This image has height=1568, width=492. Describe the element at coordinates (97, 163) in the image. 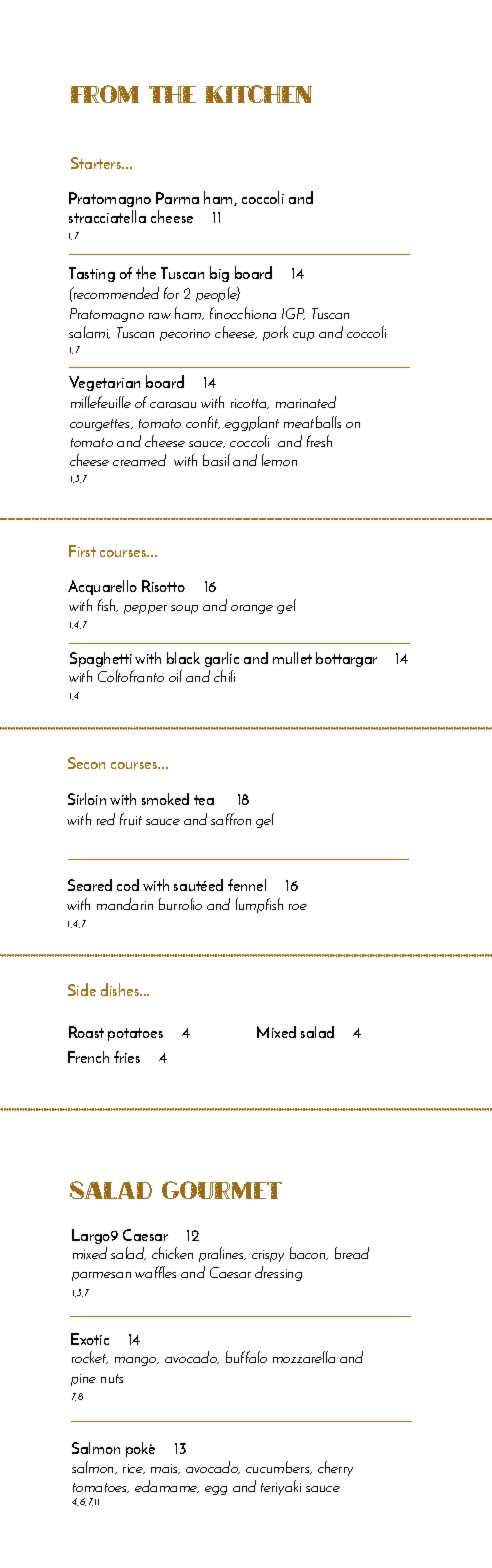

I see `Starters` at that location.
